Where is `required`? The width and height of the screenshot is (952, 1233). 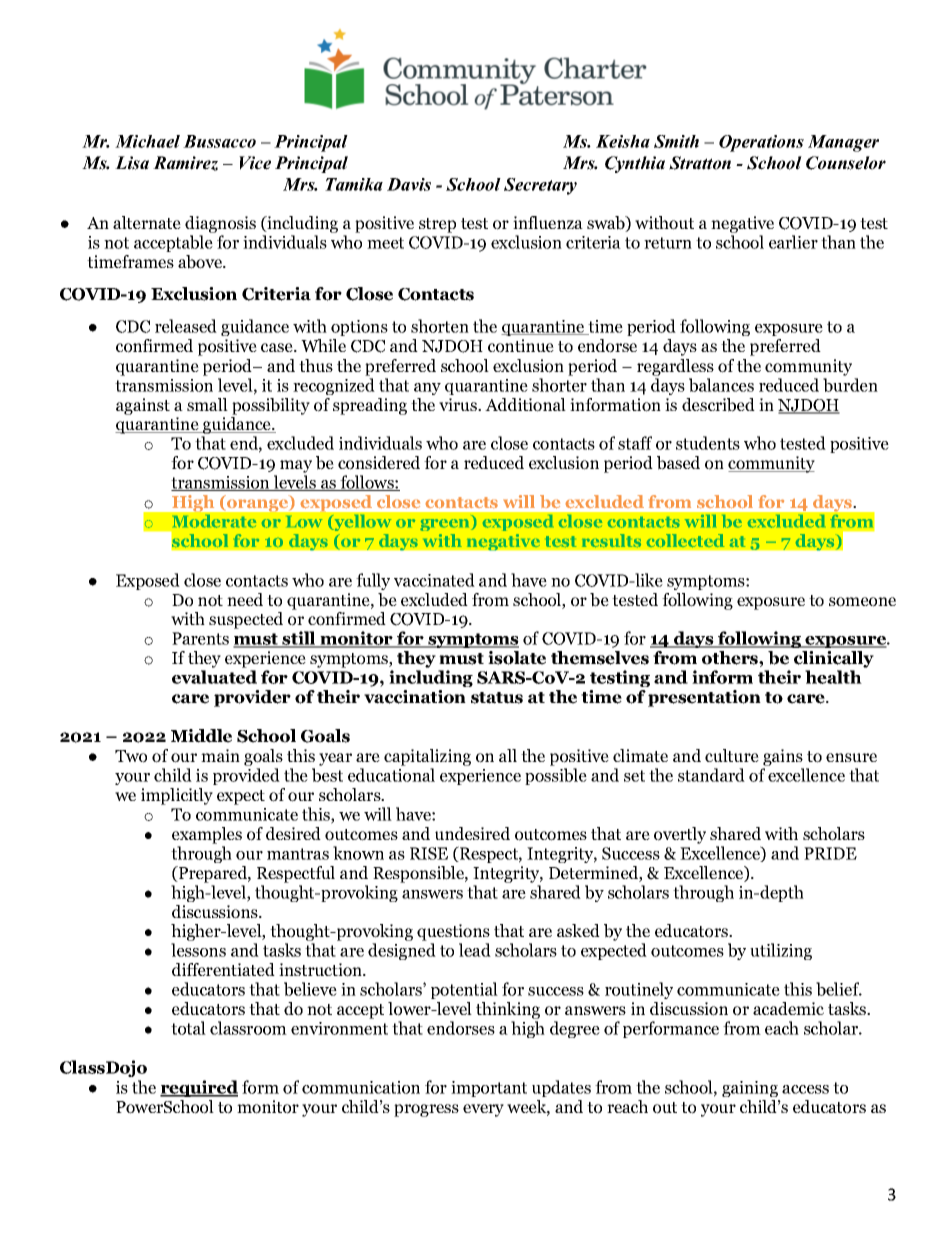
required is located at coordinates (199, 1088).
